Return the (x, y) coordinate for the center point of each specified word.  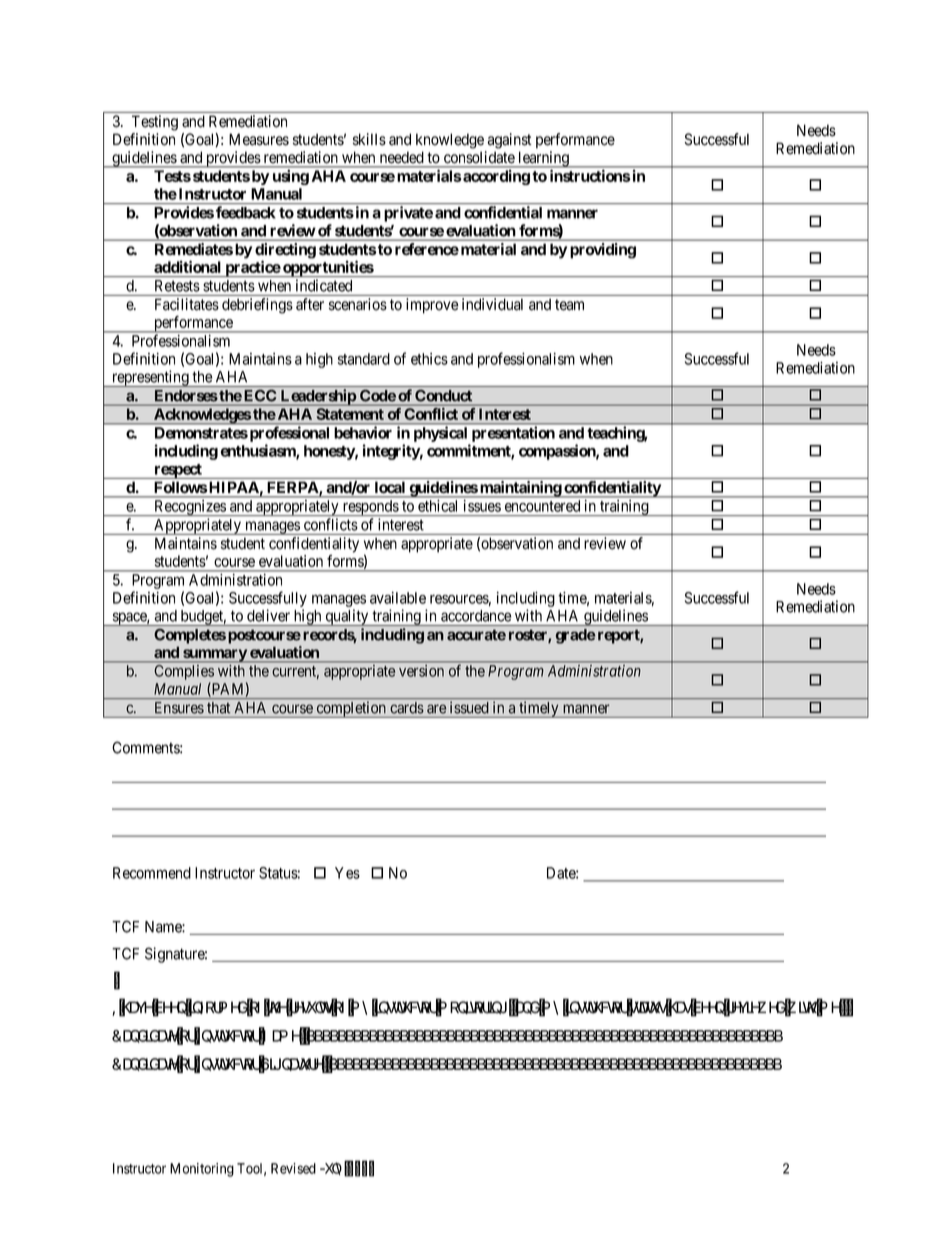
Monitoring (202, 1170)
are (436, 709)
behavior (363, 432)
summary (214, 656)
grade (576, 636)
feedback (246, 212)
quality (347, 617)
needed (401, 157)
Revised (293, 1168)
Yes (347, 873)
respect (178, 471)
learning (543, 159)
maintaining (520, 489)
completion (351, 709)
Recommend (152, 873)
